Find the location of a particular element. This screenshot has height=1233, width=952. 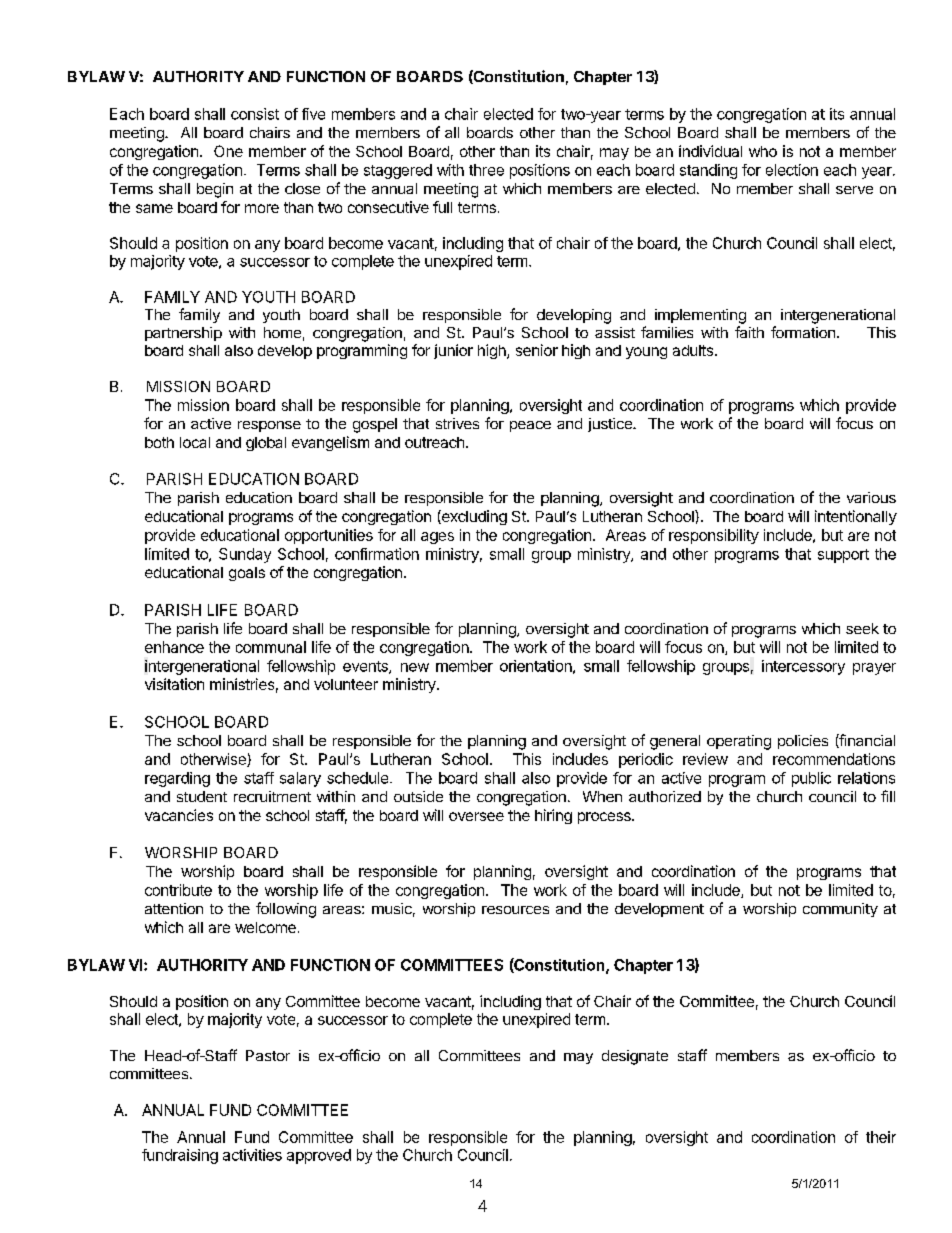

their is located at coordinates (881, 1137).
